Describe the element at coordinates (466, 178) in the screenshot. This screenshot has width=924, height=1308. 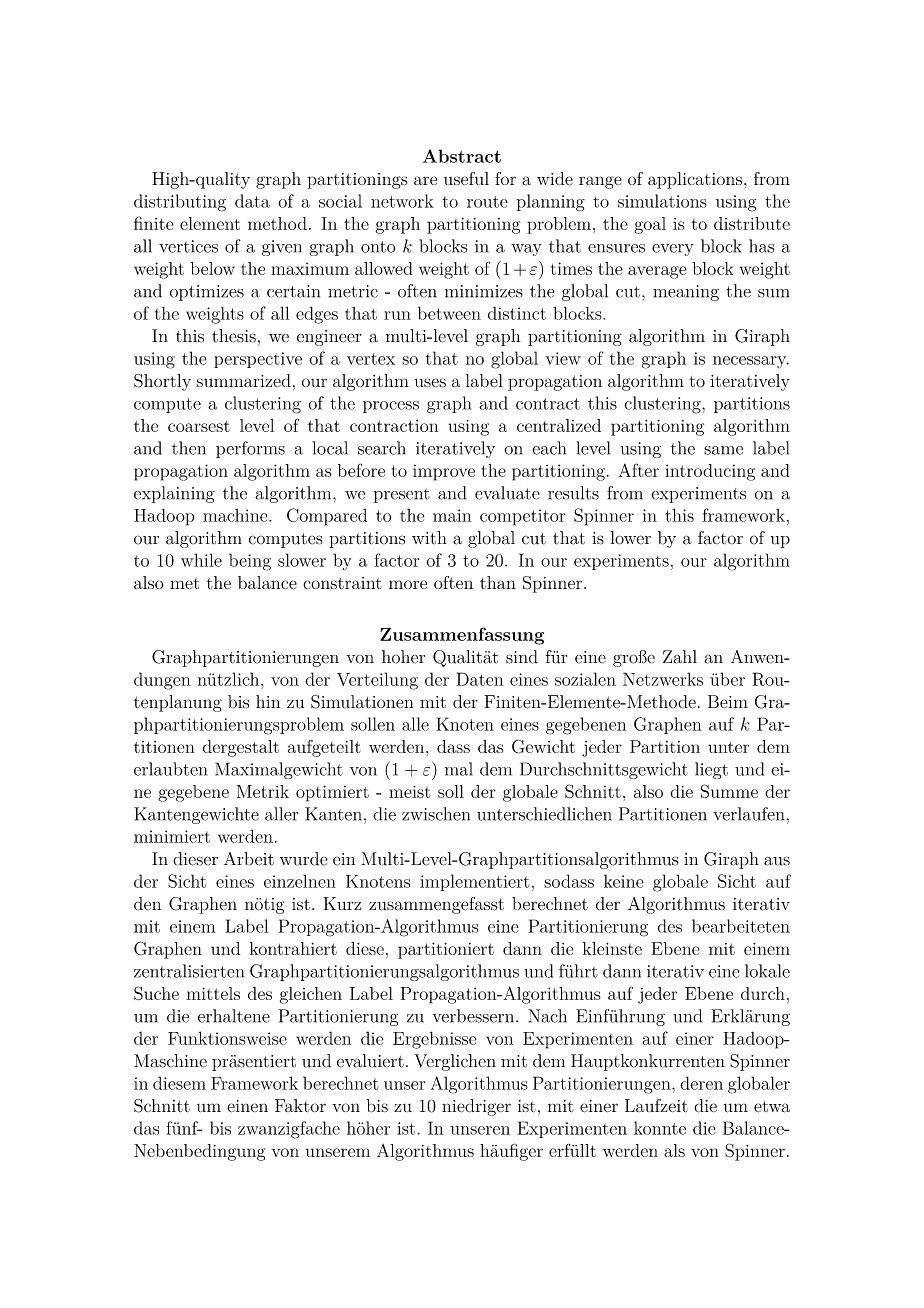
I see `useful` at that location.
